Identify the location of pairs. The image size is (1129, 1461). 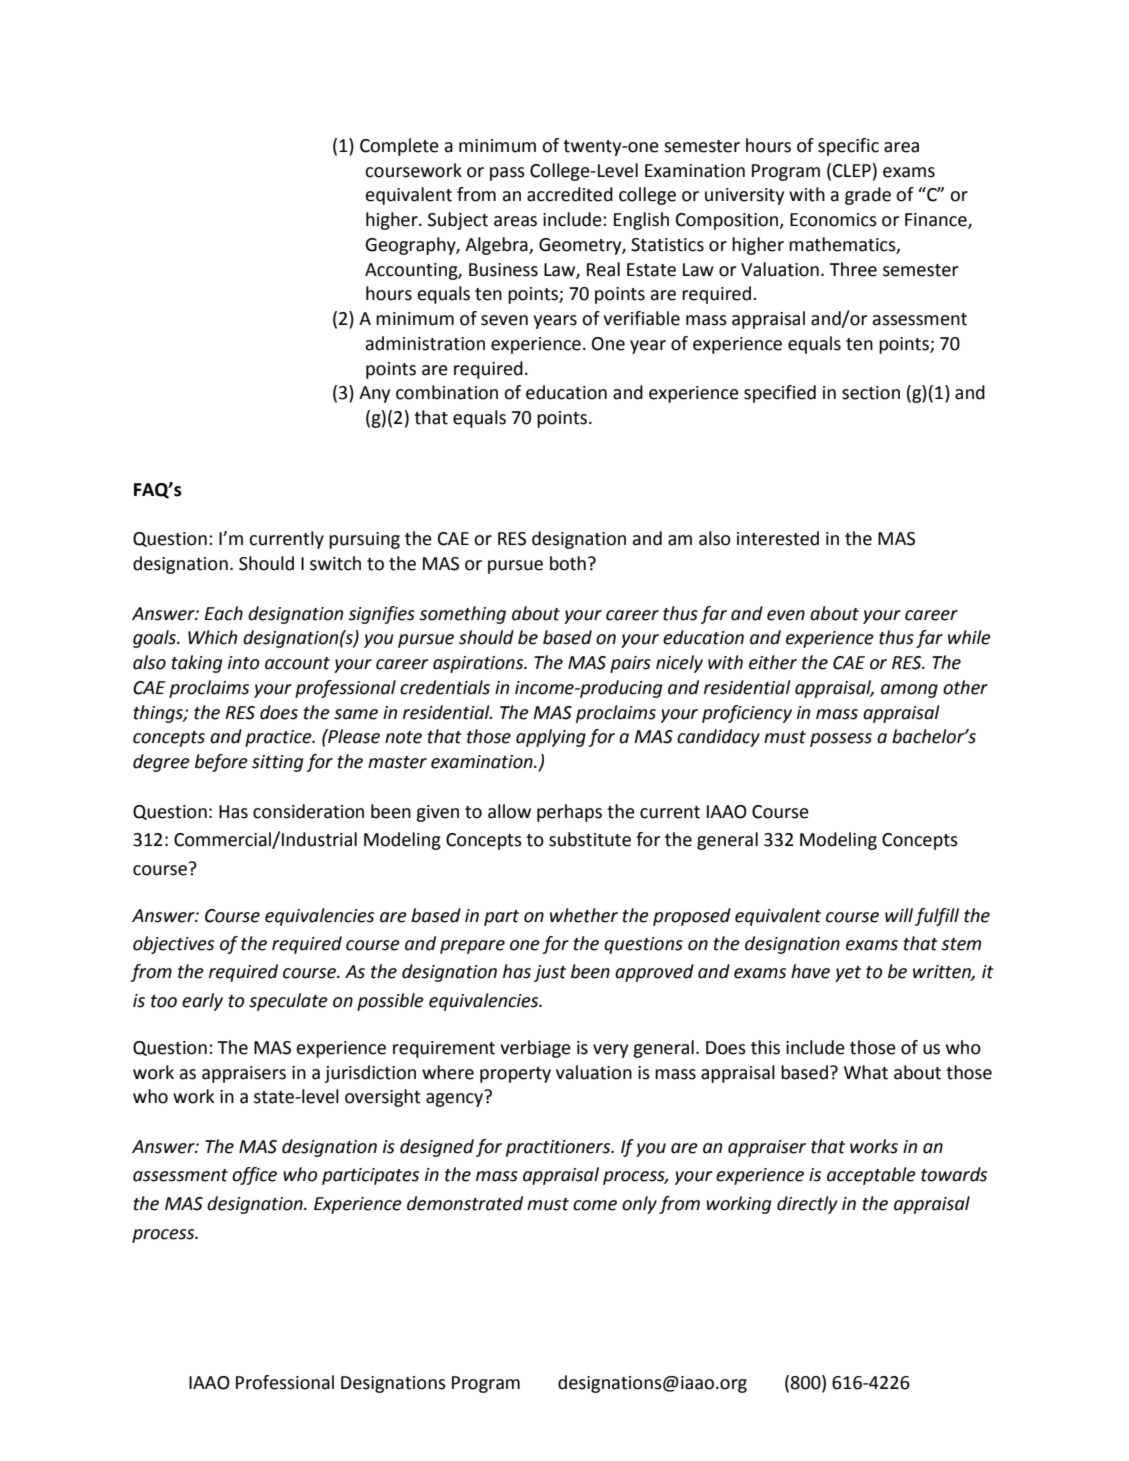
(630, 664).
